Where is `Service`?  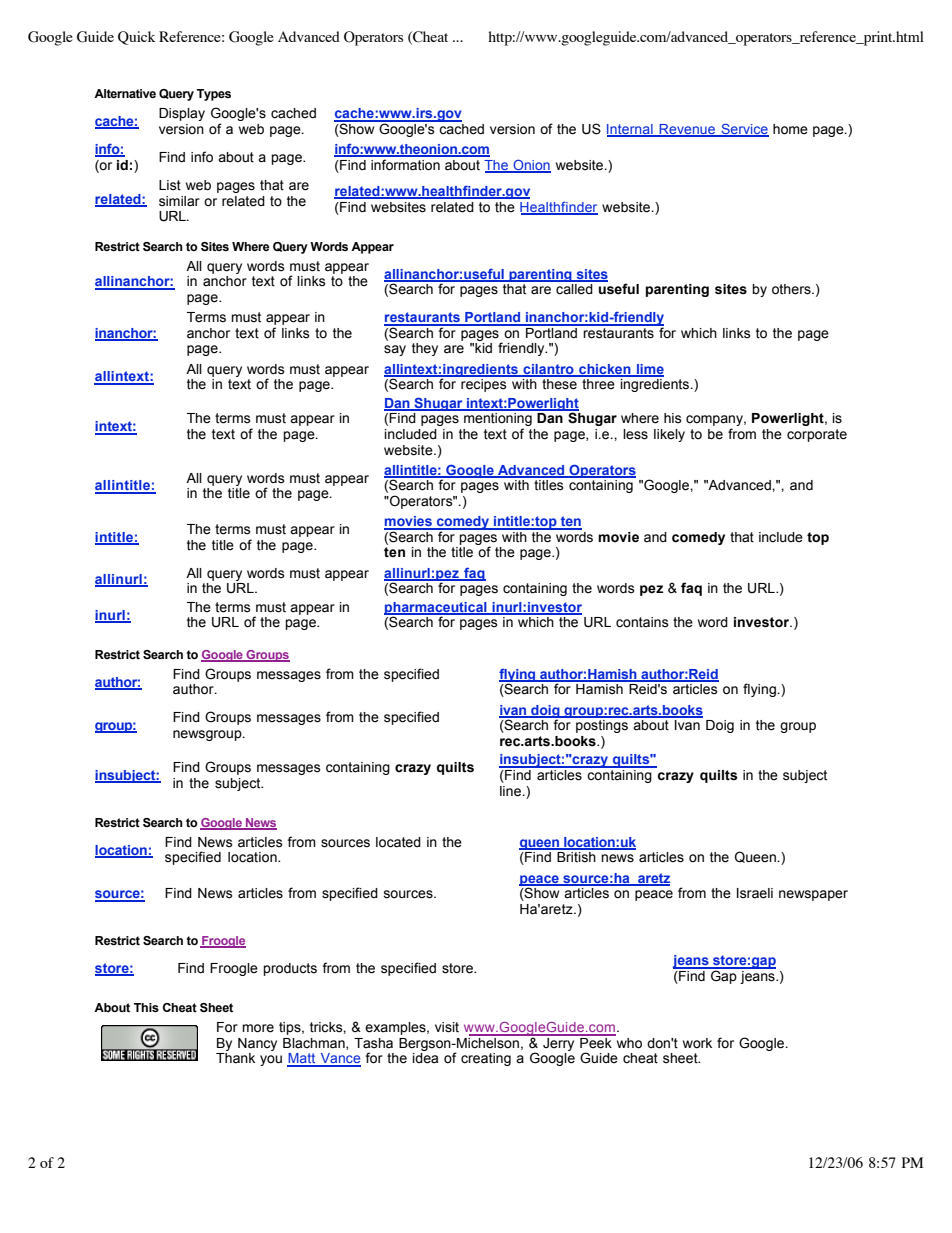
Service is located at coordinates (744, 130).
